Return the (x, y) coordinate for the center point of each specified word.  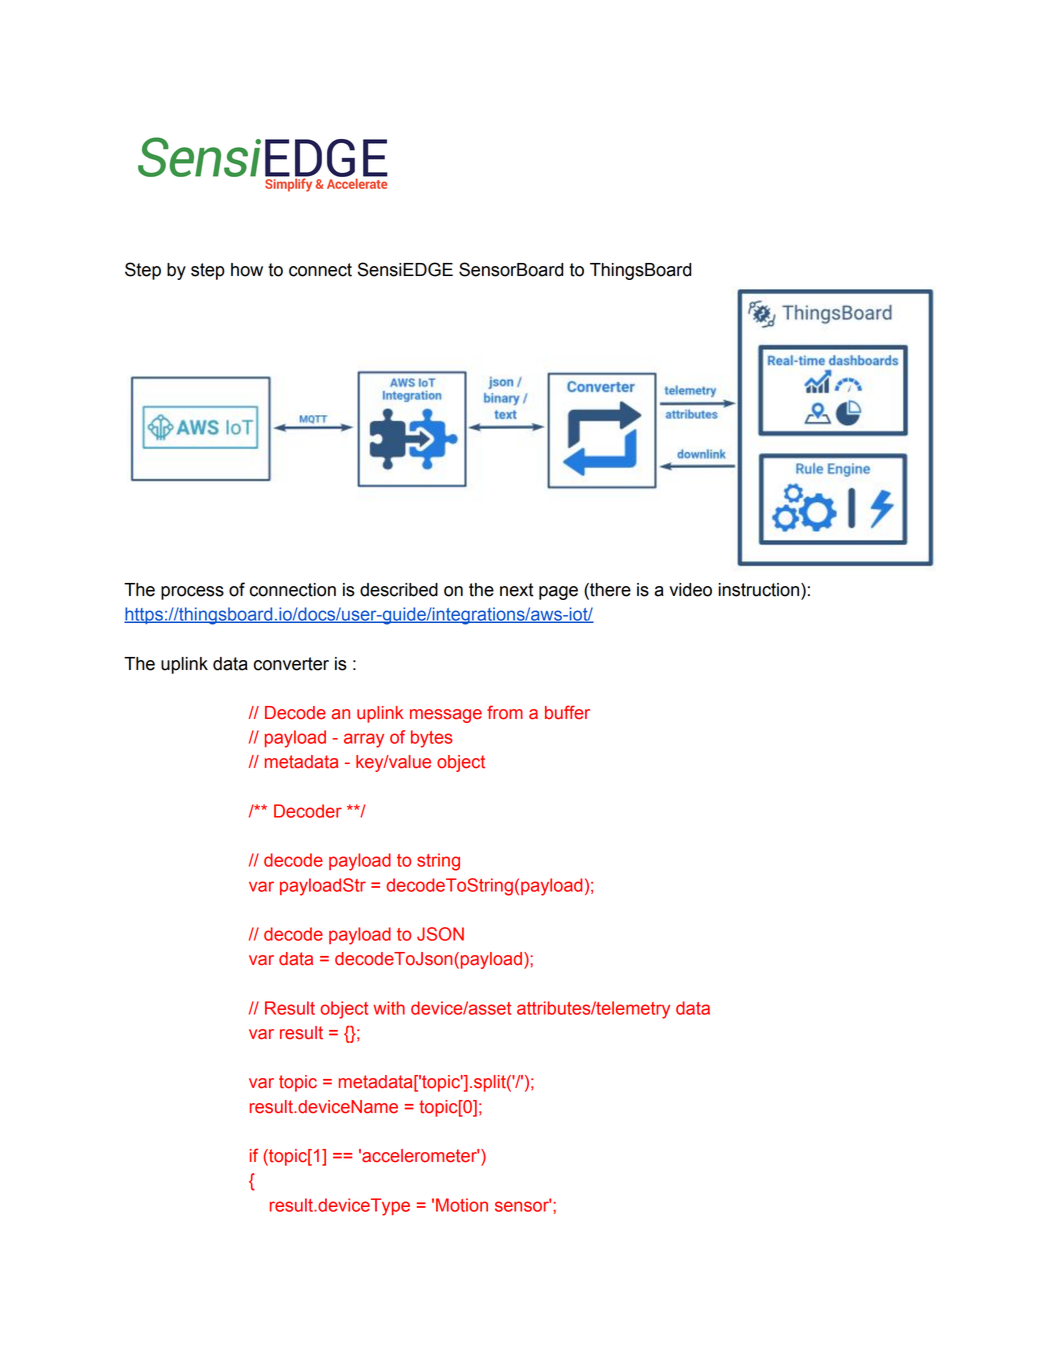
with (389, 1008)
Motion (462, 1205)
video (690, 590)
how (247, 270)
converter (291, 664)
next (517, 590)
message (446, 716)
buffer (567, 712)
